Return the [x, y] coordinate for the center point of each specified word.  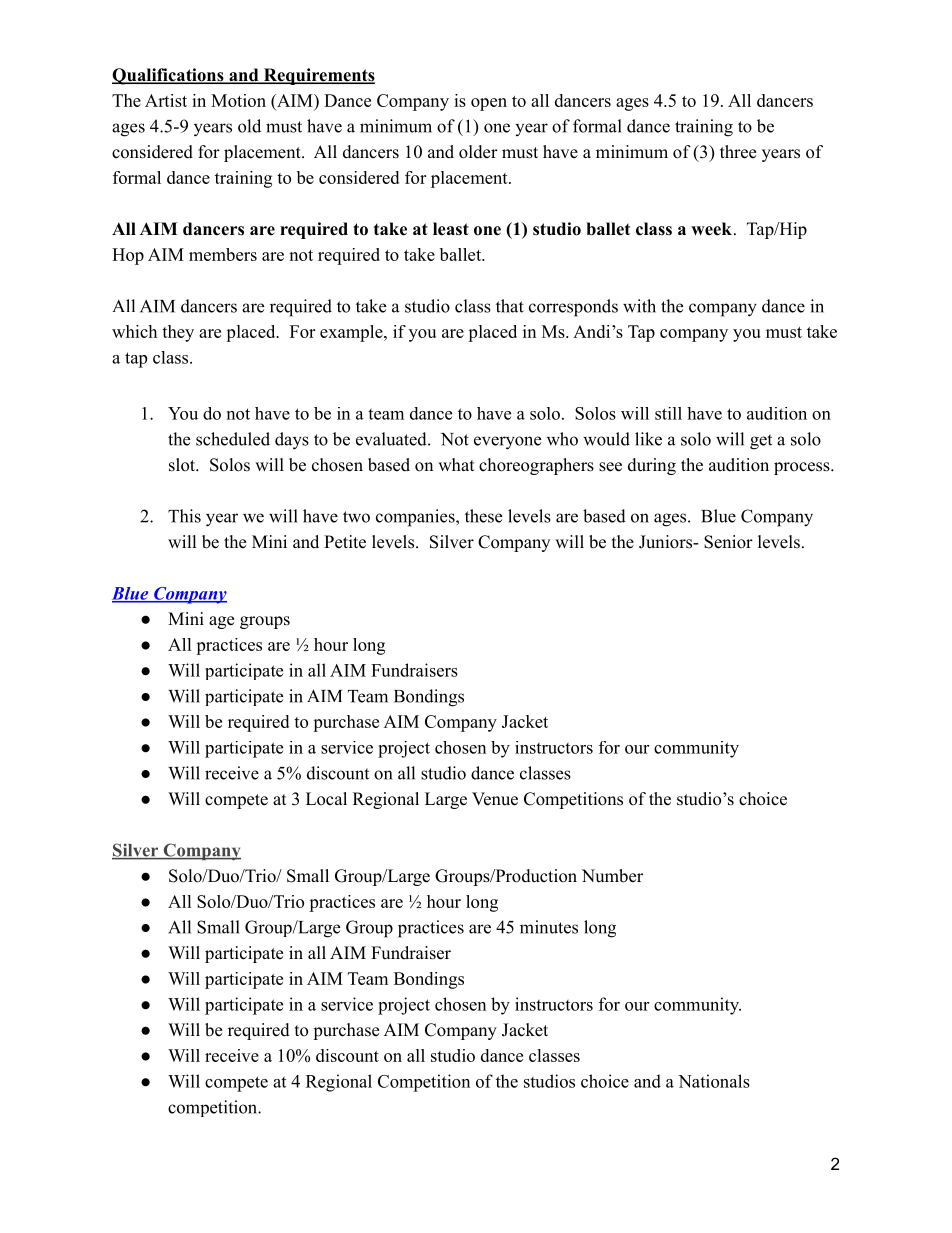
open [489, 104]
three [738, 152]
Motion [238, 100]
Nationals [714, 1081]
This [184, 516]
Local [326, 799]
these [483, 516]
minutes [549, 927]
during [652, 466]
